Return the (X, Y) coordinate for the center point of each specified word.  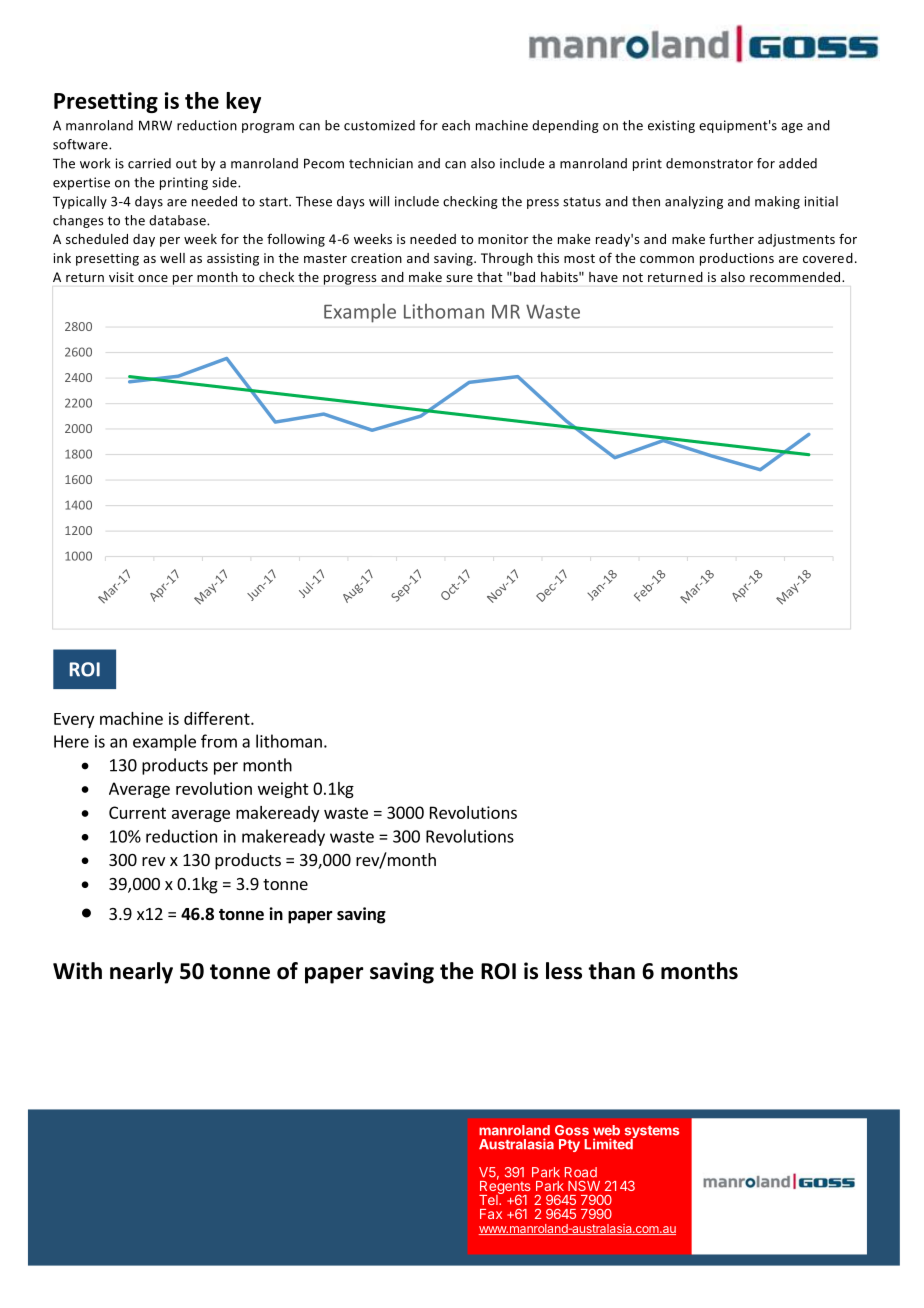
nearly (141, 973)
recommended (796, 277)
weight (283, 790)
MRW (155, 125)
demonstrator (709, 163)
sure (459, 278)
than (611, 971)
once (153, 278)
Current (137, 812)
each (456, 125)
